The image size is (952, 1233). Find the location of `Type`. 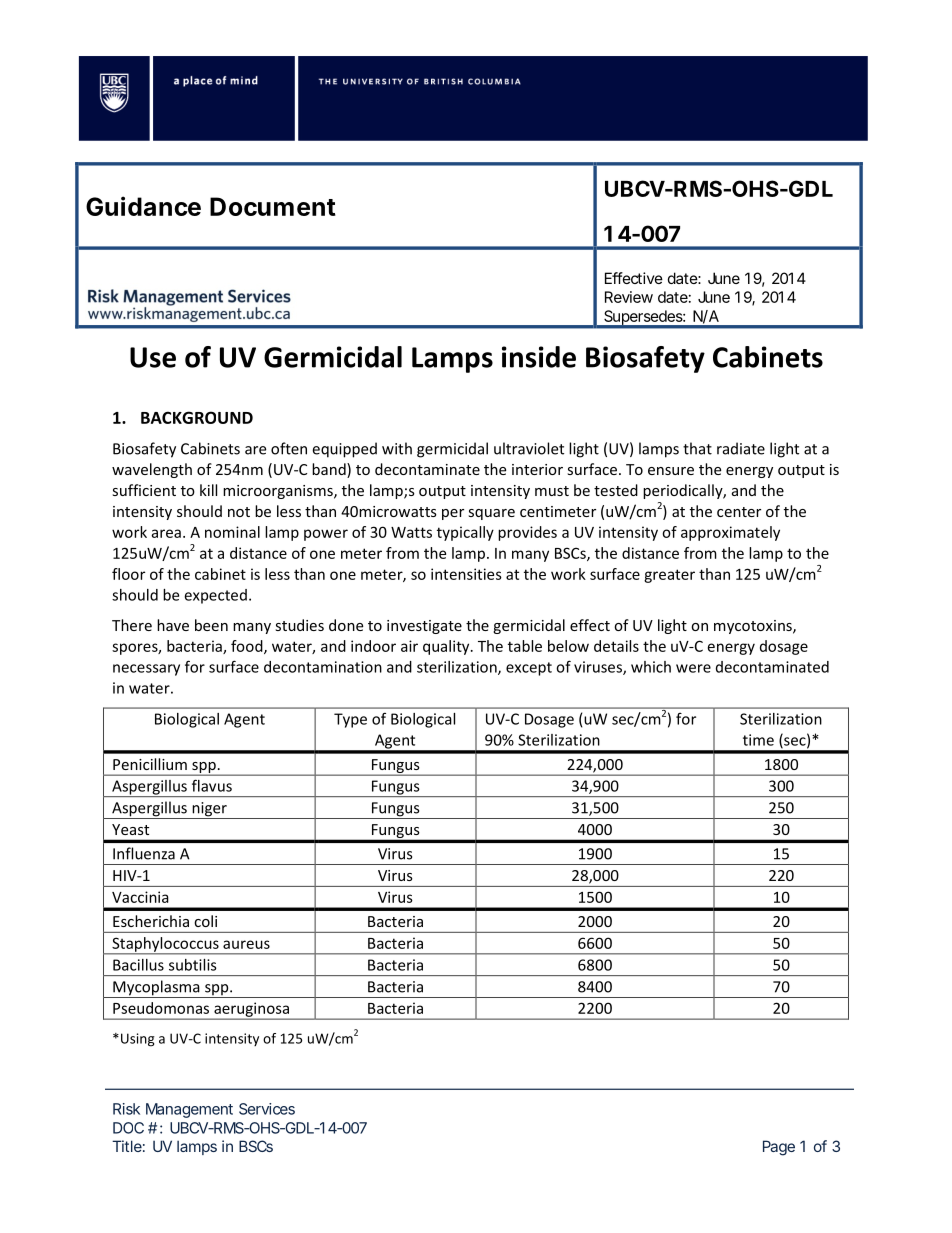

Type is located at coordinates (350, 720).
